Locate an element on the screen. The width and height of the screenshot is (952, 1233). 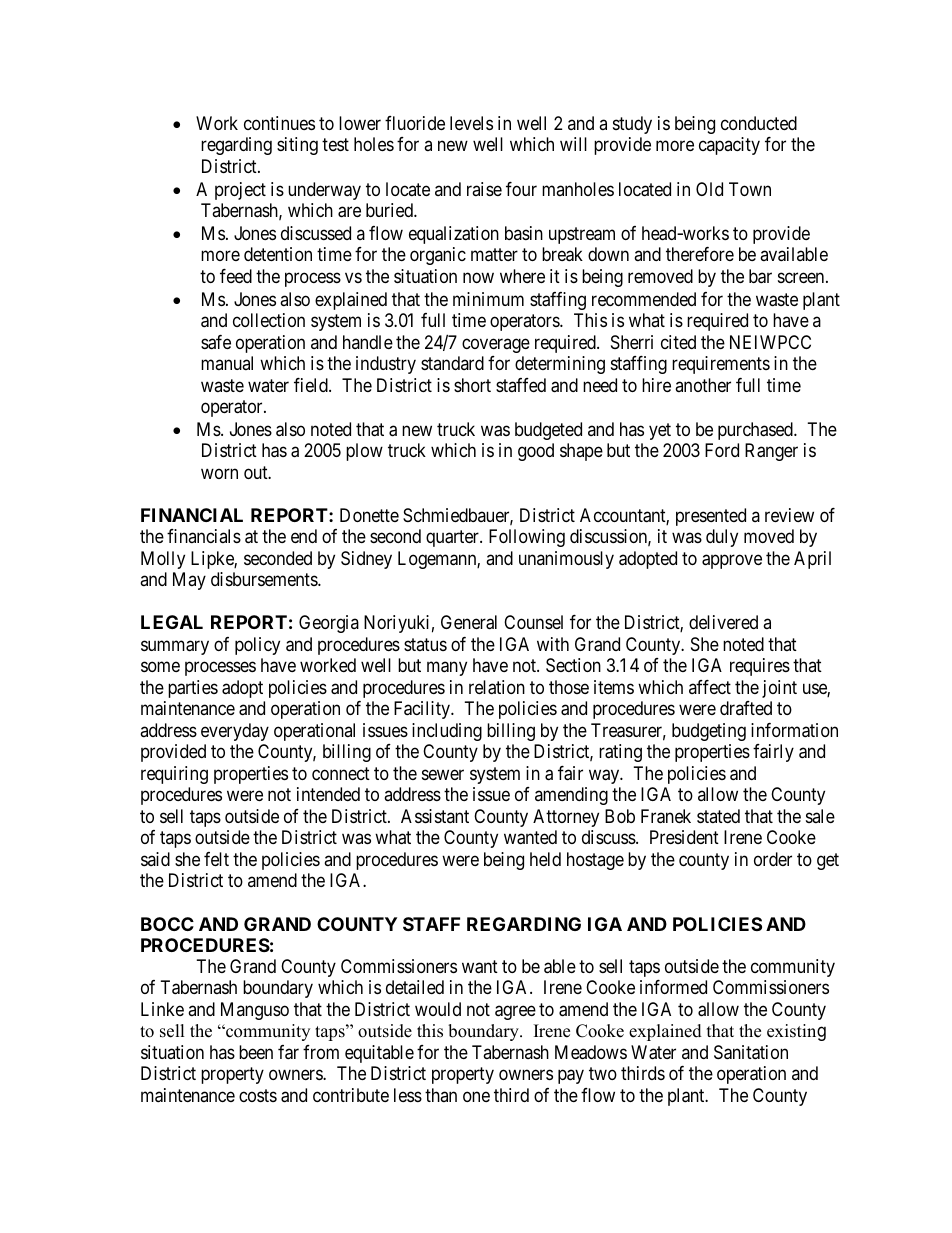
stated is located at coordinates (718, 816).
